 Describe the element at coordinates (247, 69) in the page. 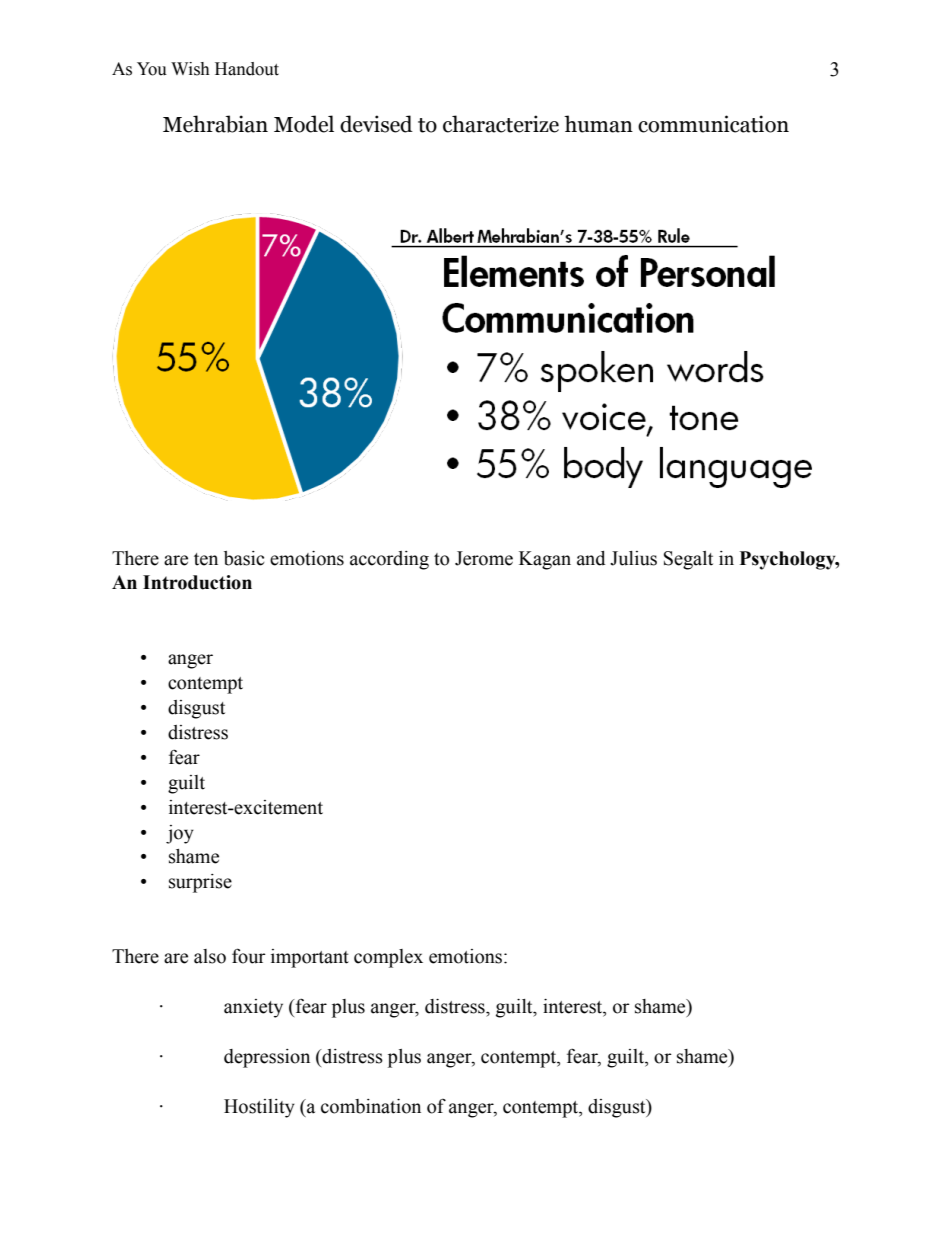

I see `Handout` at that location.
